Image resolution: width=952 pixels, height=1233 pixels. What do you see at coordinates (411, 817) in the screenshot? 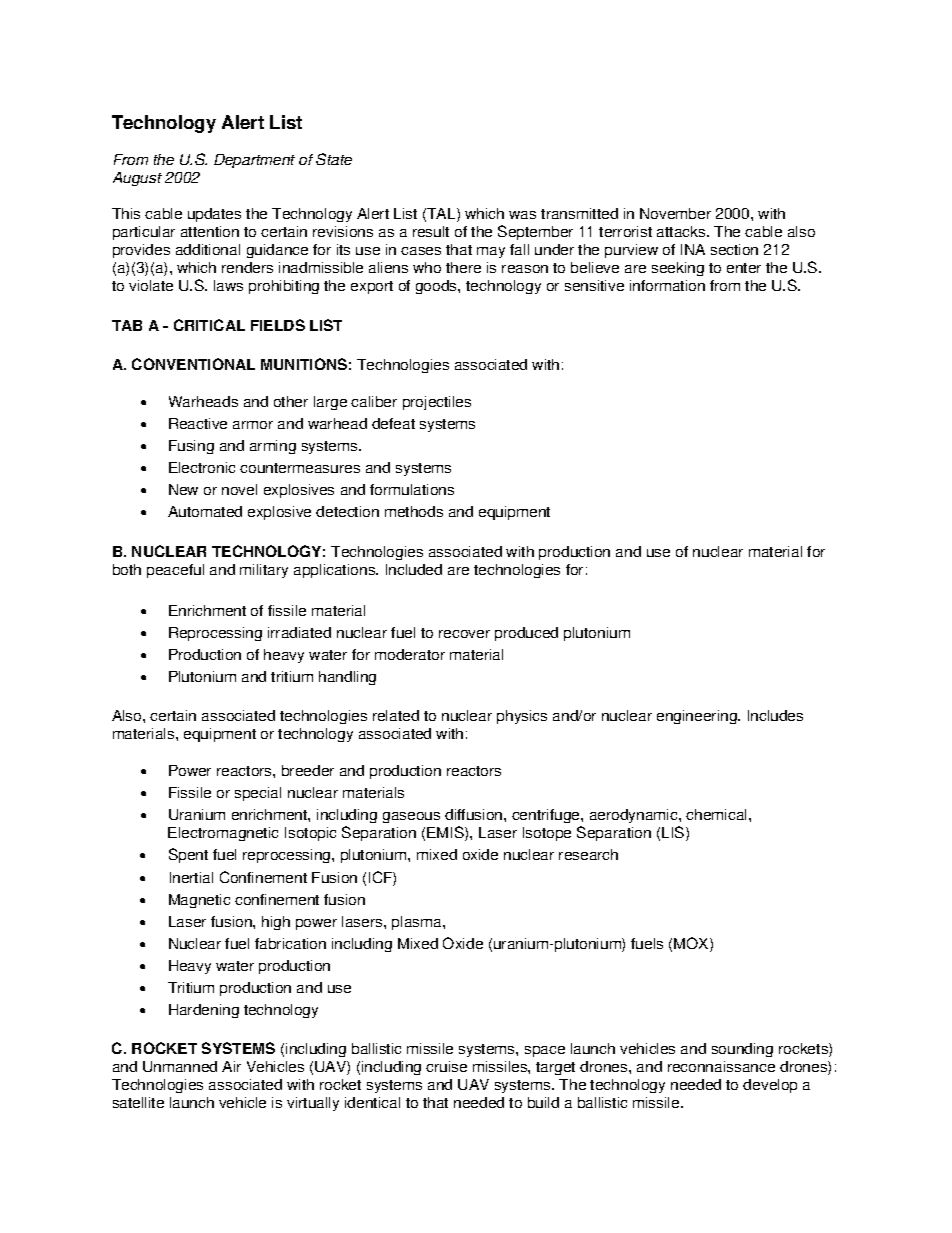
I see `gaseous` at bounding box center [411, 817].
